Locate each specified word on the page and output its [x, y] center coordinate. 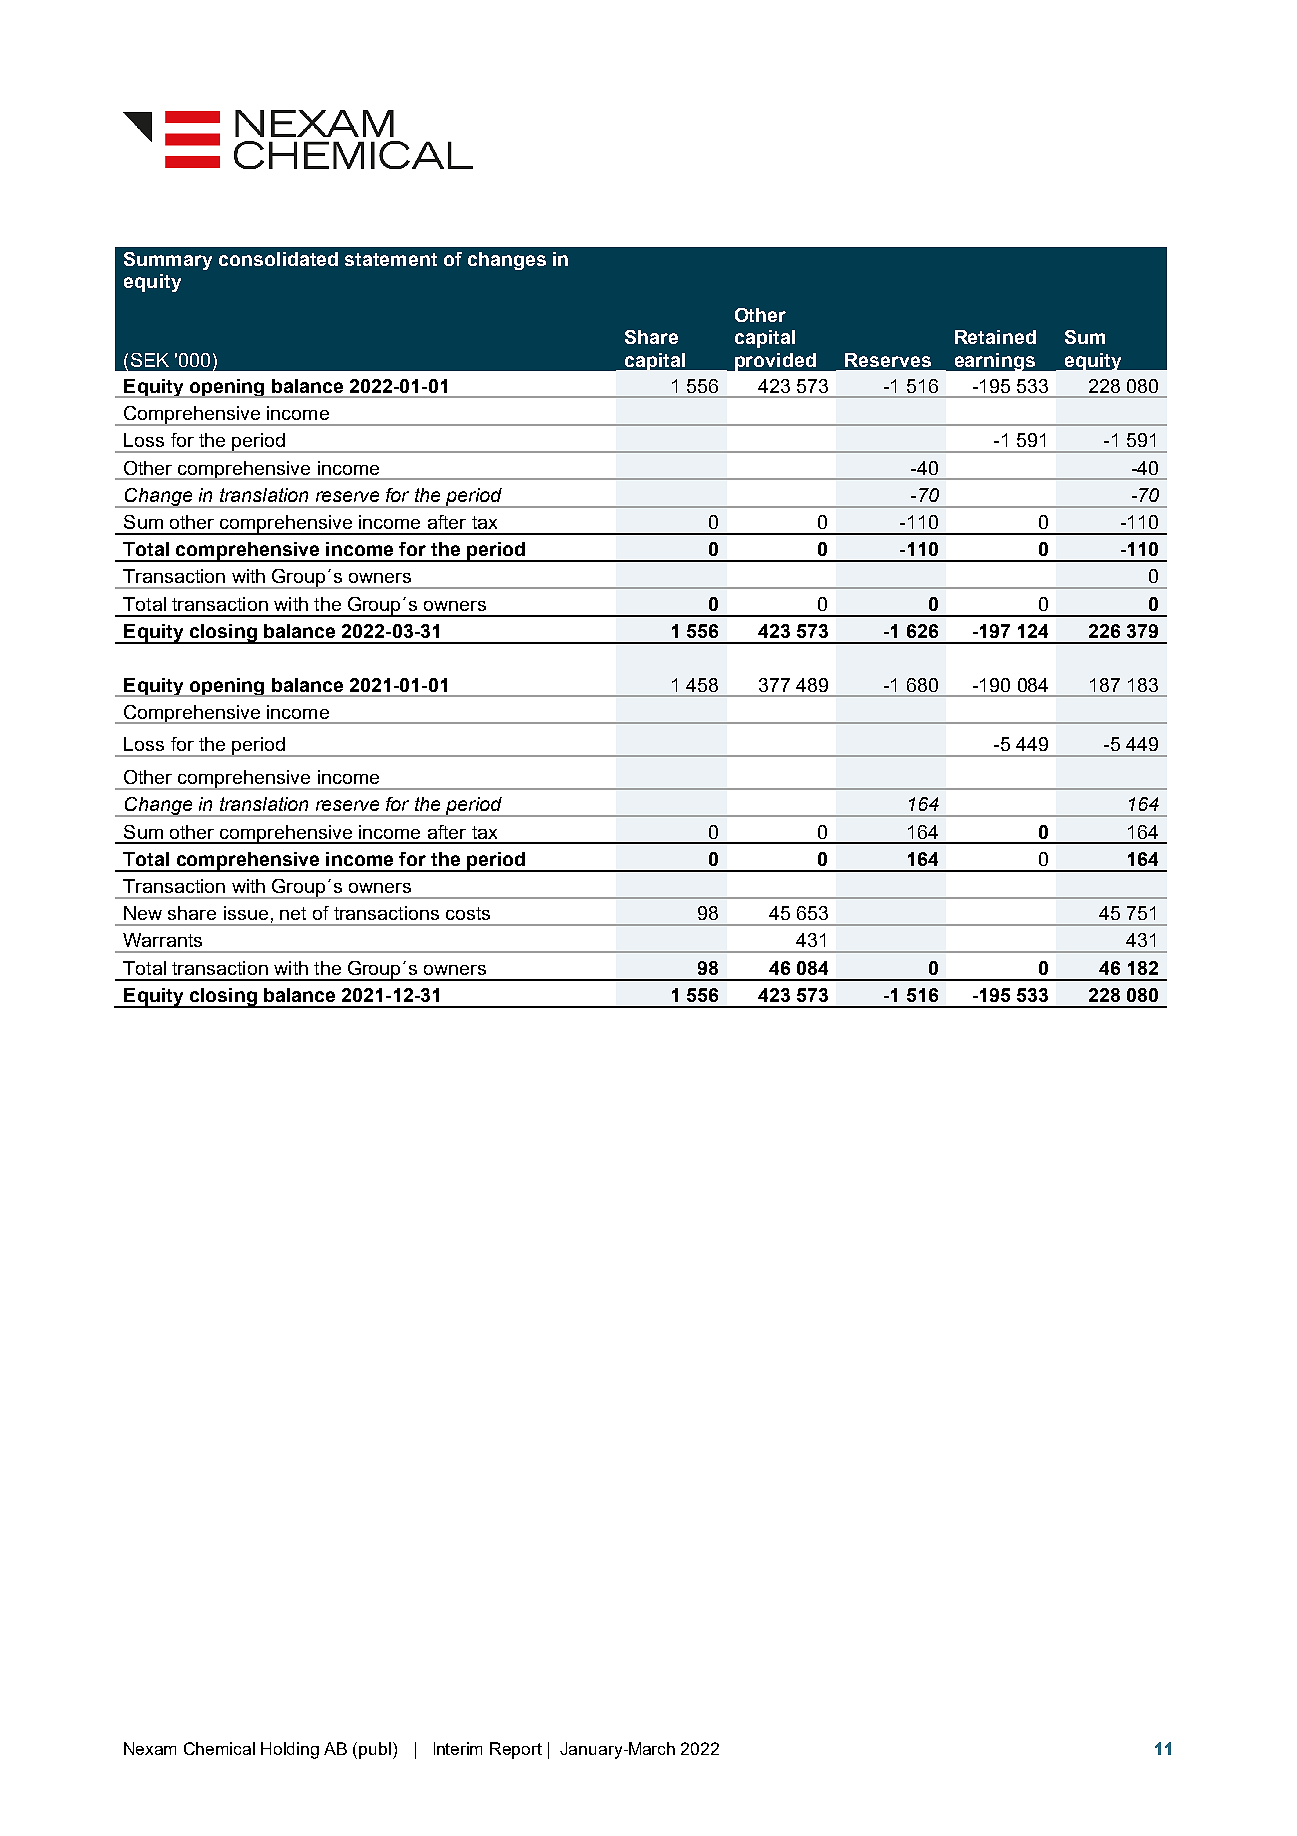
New [143, 913]
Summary [168, 261]
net [293, 913]
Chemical [219, 1748]
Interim [458, 1748]
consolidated [278, 259]
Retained [995, 337]
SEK [150, 360]
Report [516, 1750]
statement [391, 259]
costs [468, 913]
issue [246, 913]
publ [375, 1750]
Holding [290, 1750]
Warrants [162, 940]
